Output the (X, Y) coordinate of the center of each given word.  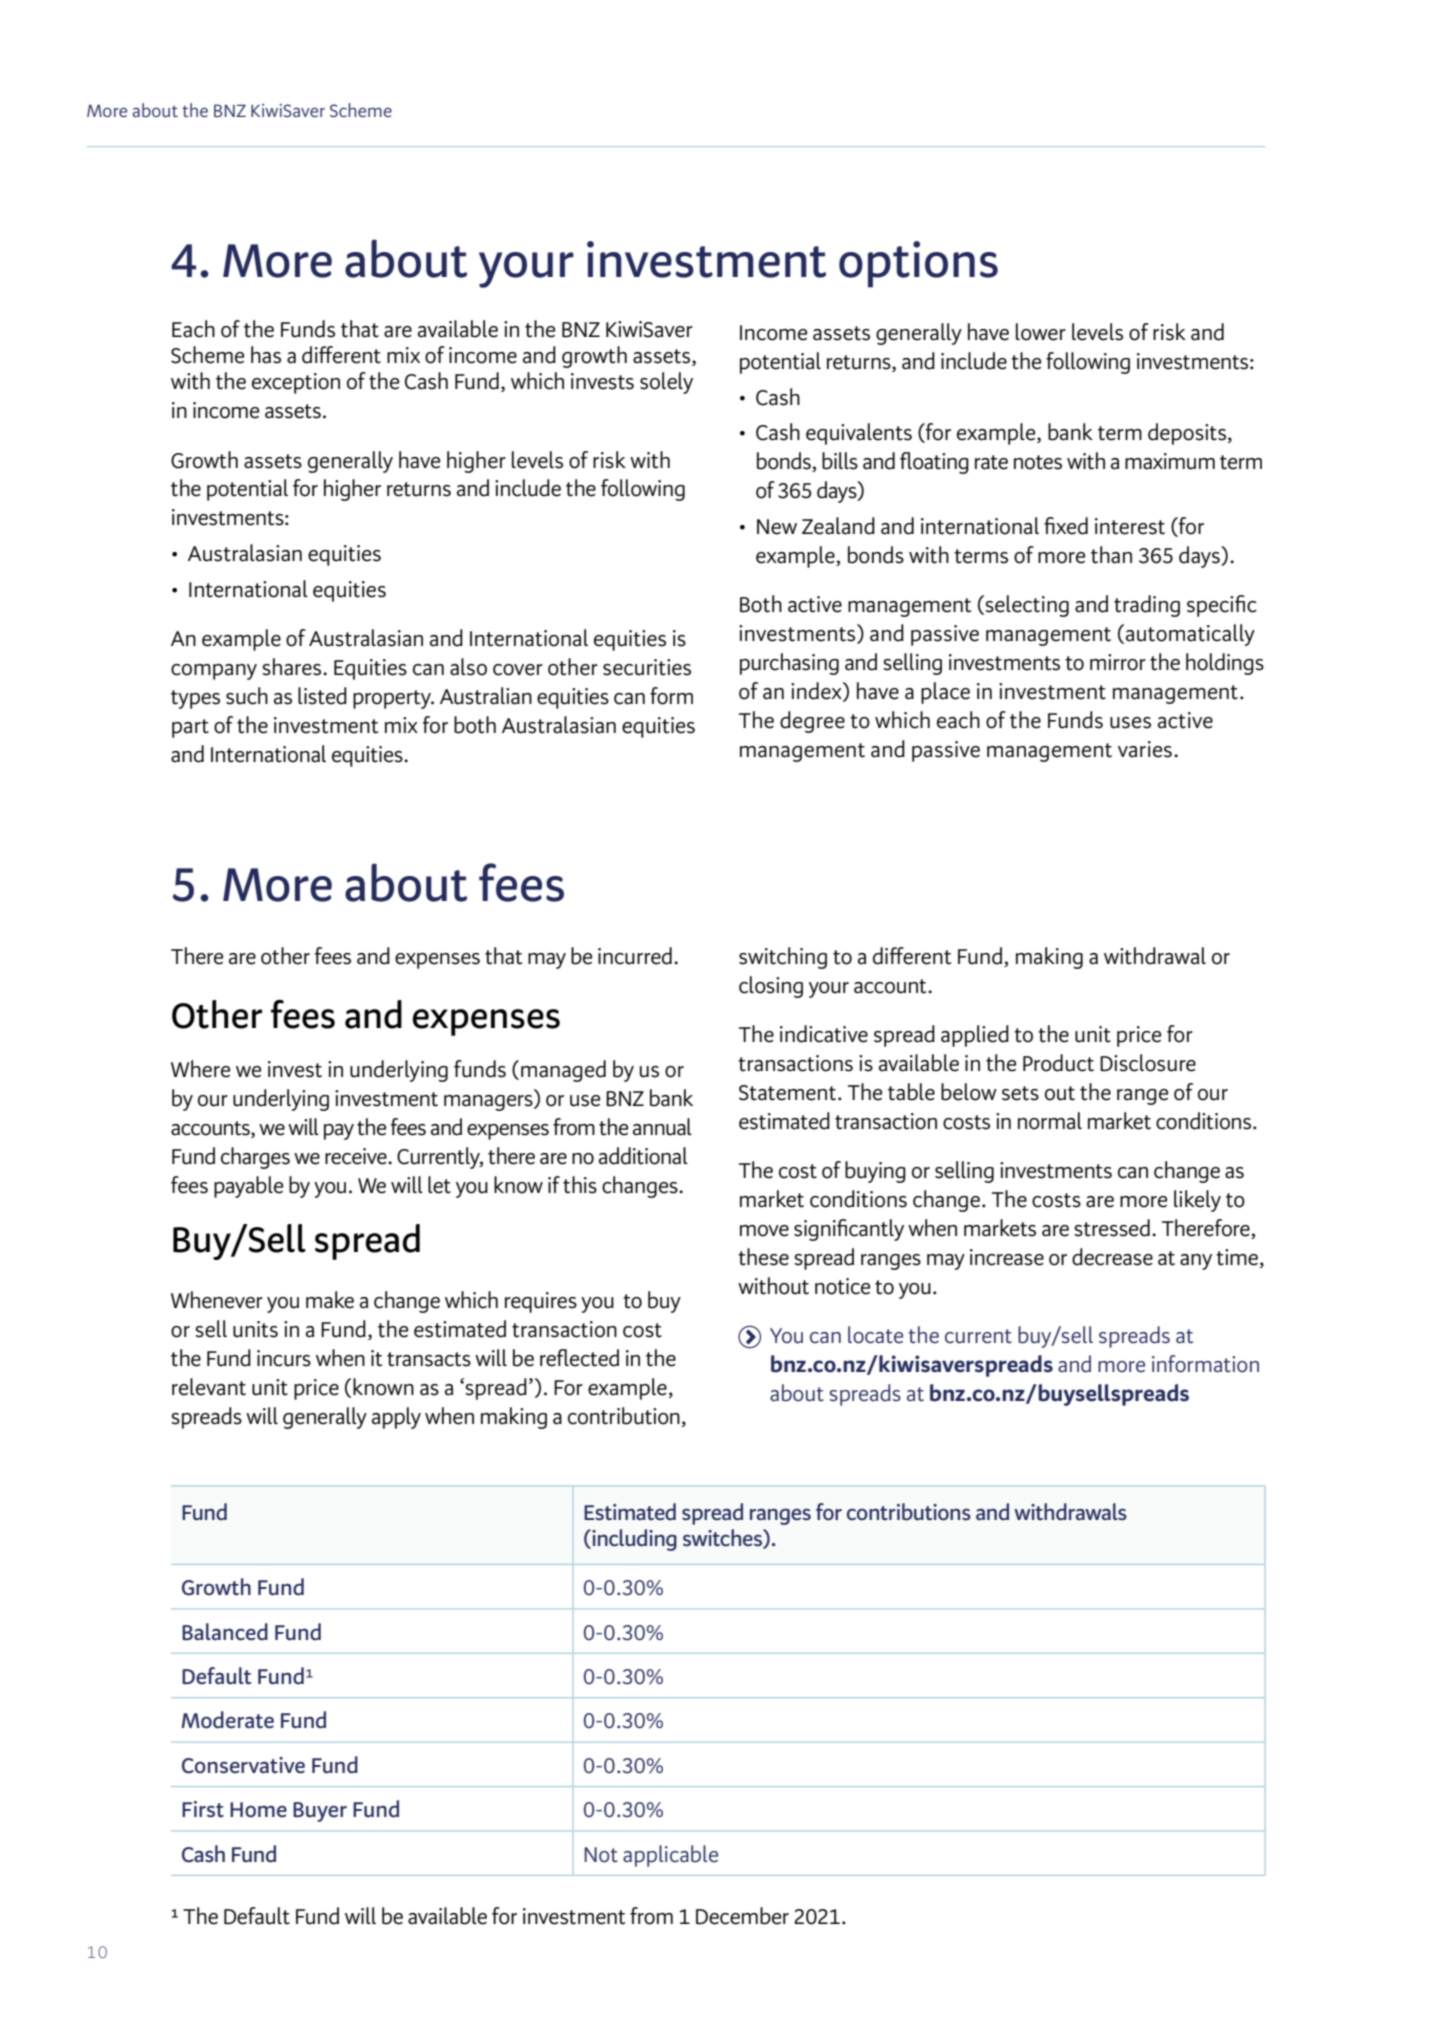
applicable (670, 1856)
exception (296, 383)
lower (1041, 332)
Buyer (320, 1812)
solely (666, 383)
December (742, 1916)
